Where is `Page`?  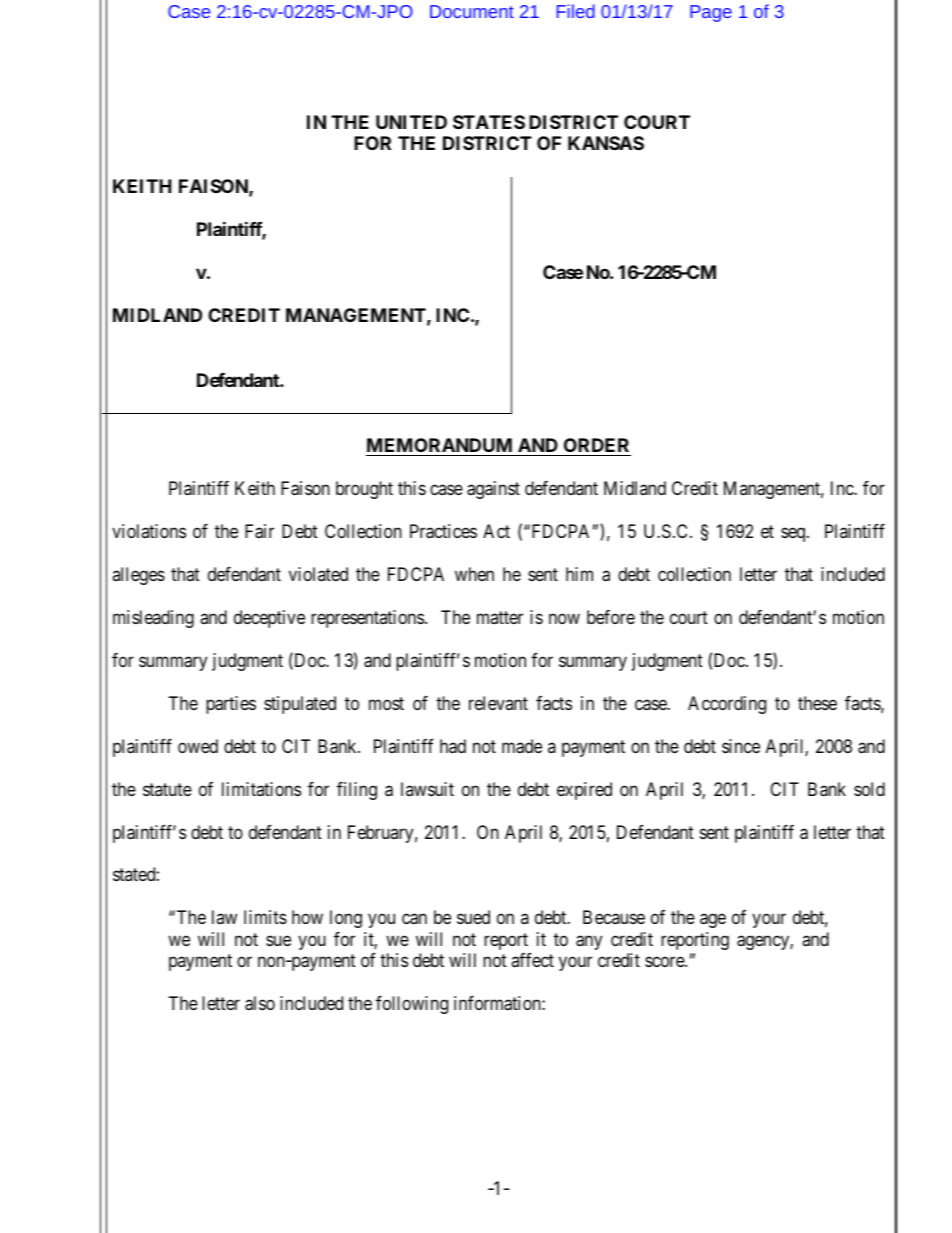
Page is located at coordinates (711, 13).
